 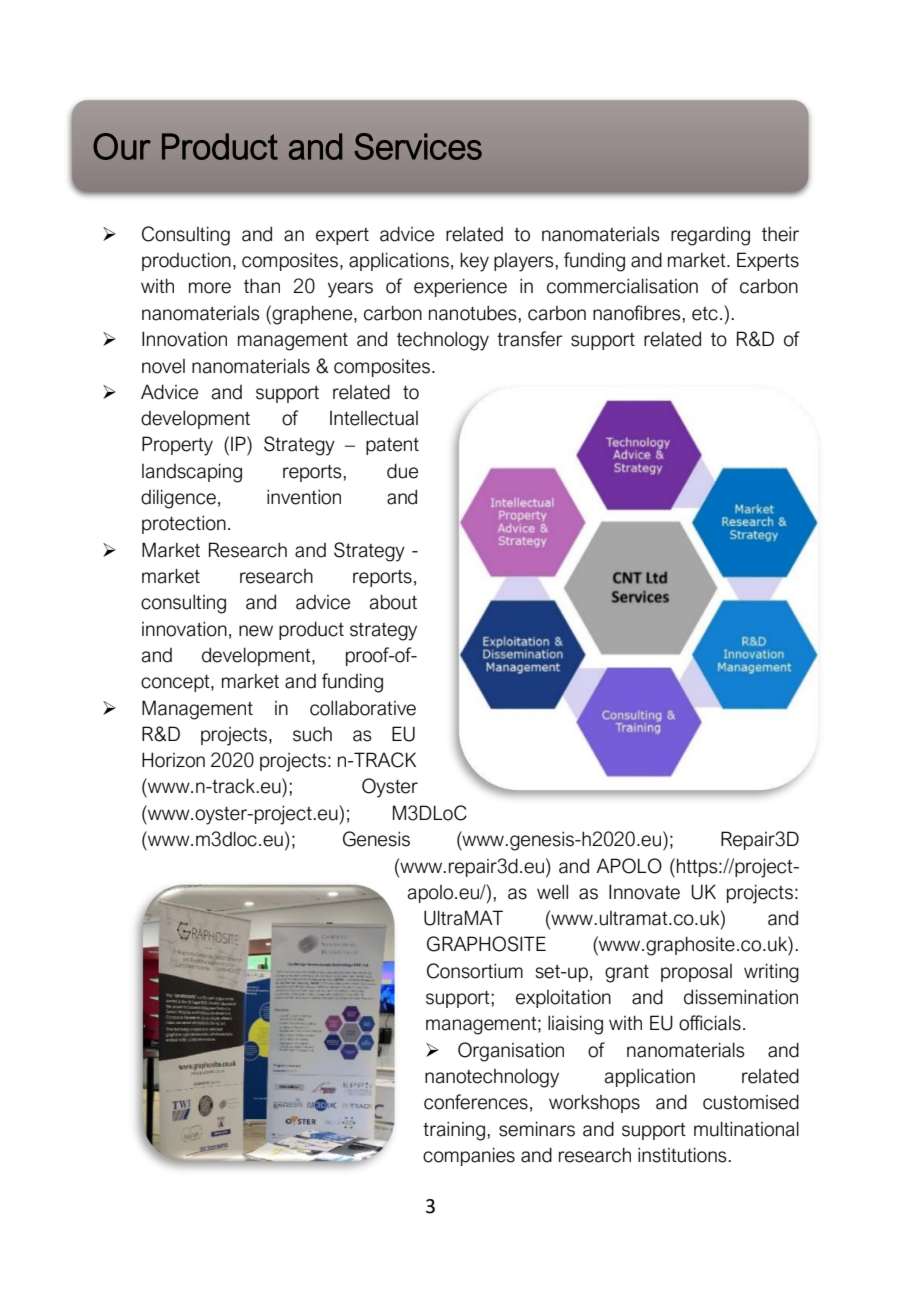 What do you see at coordinates (710, 236) in the image?
I see `regarding` at bounding box center [710, 236].
